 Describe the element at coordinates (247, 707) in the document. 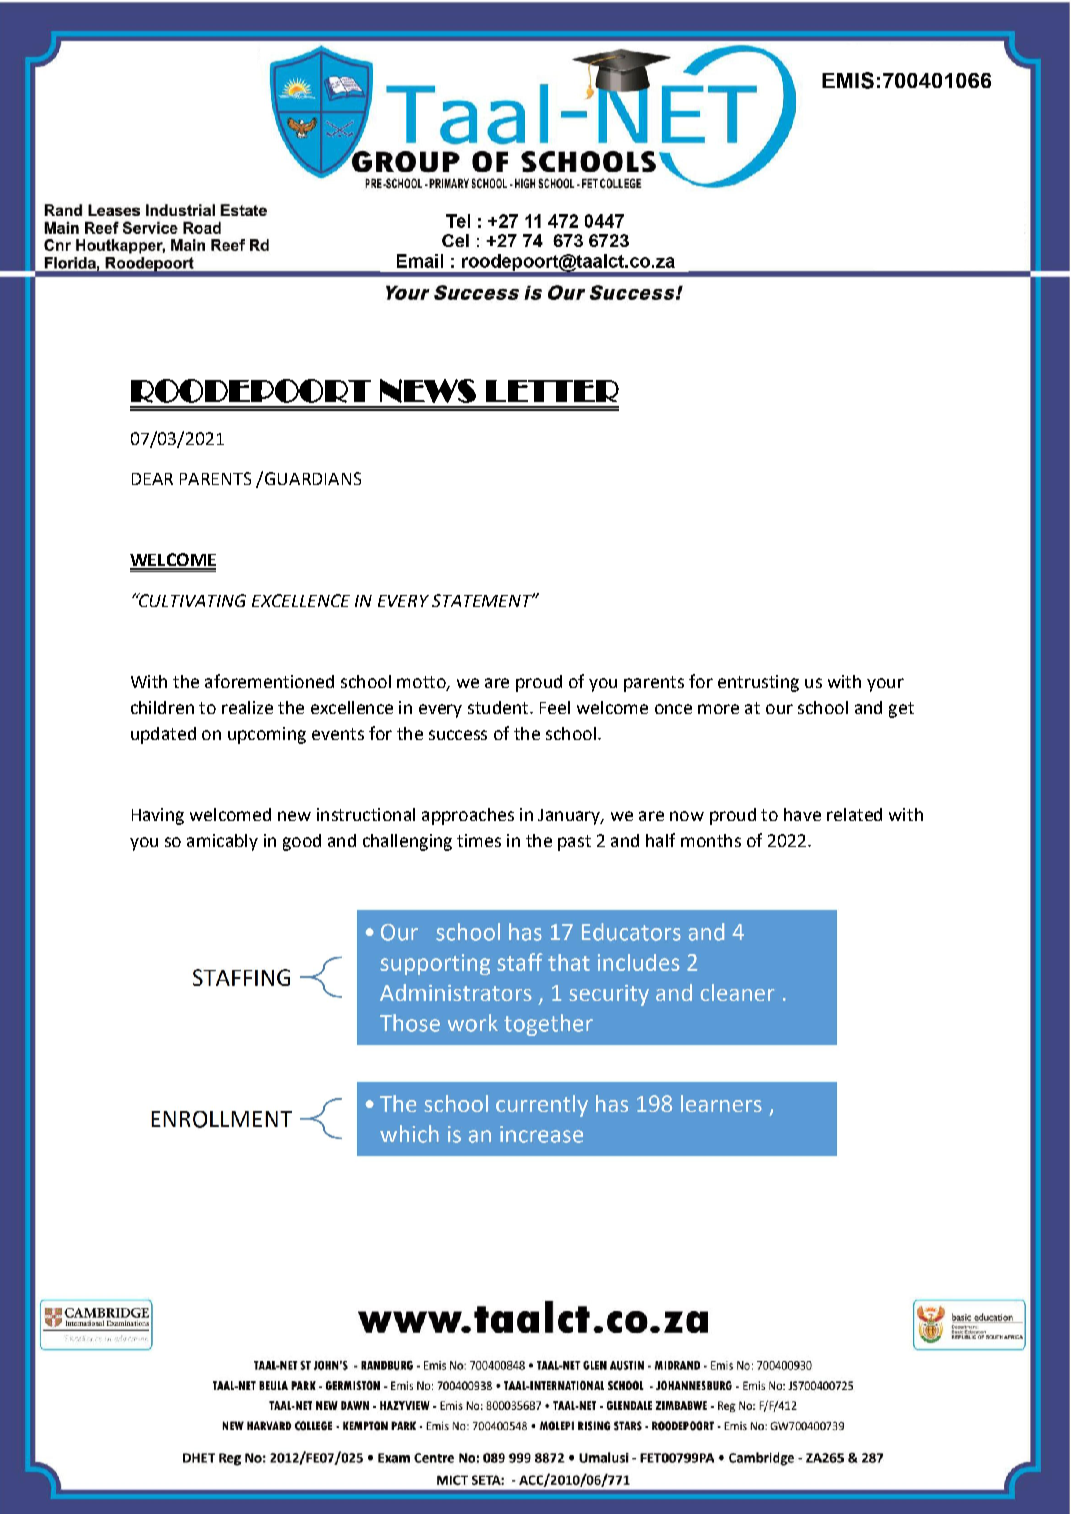

I see `realize` at that location.
